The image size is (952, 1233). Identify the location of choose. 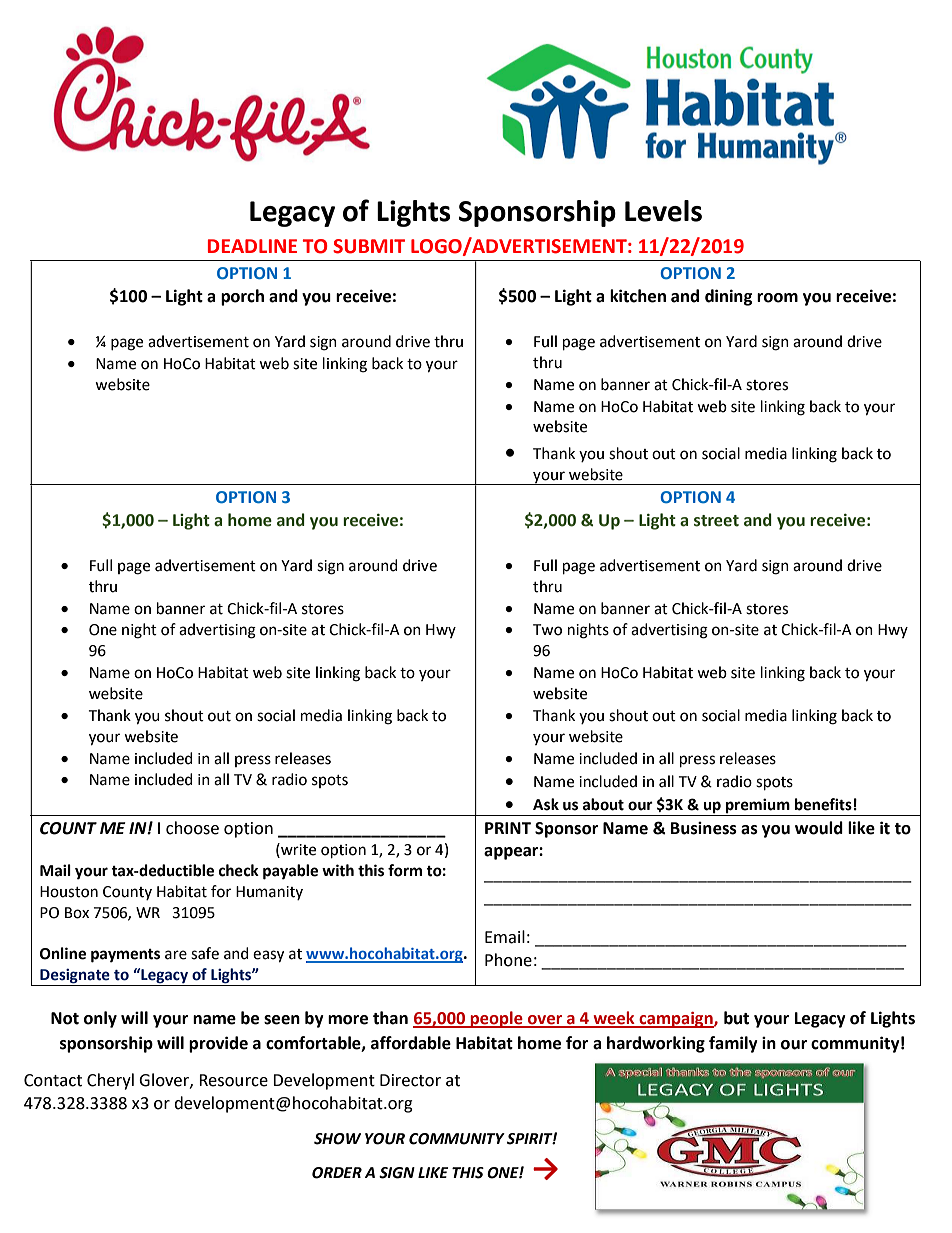
(192, 828).
